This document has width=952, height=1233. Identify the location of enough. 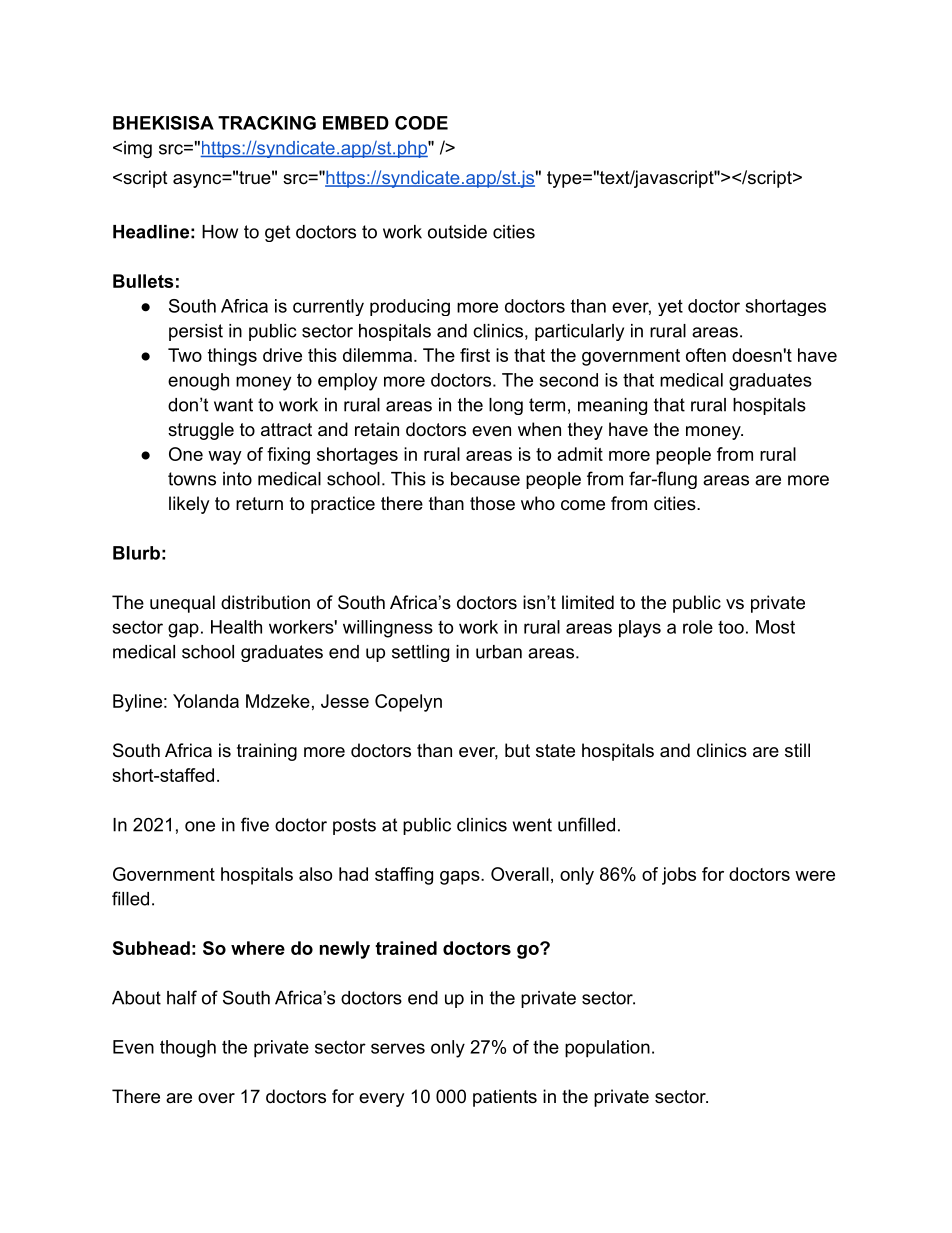
(198, 382).
